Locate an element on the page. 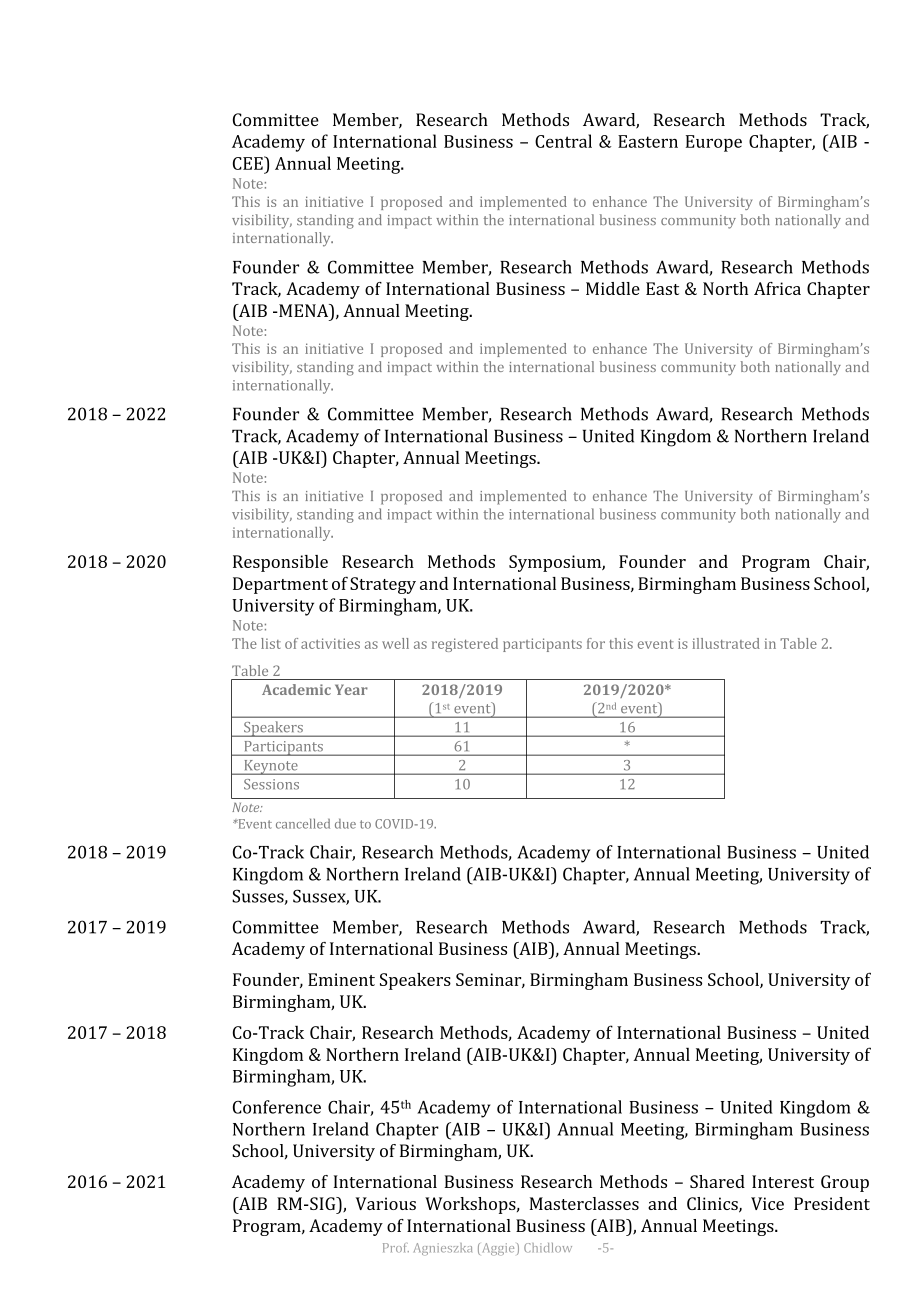 This document has height=1308, width=924. Europe is located at coordinates (714, 143).
